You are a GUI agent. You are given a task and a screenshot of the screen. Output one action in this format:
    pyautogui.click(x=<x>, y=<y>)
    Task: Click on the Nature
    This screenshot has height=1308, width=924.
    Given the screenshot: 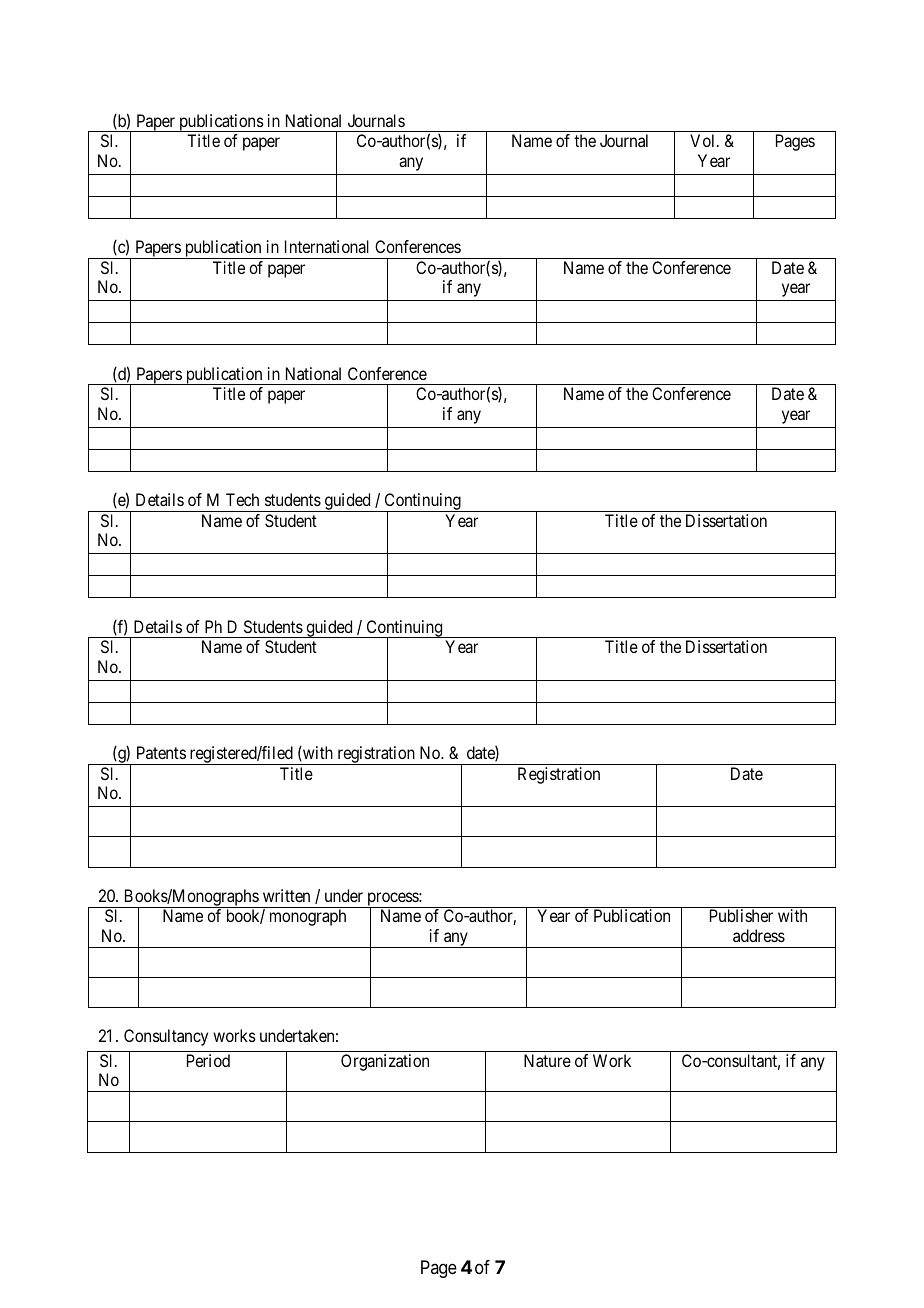 What is the action you would take?
    pyautogui.click(x=547, y=1060)
